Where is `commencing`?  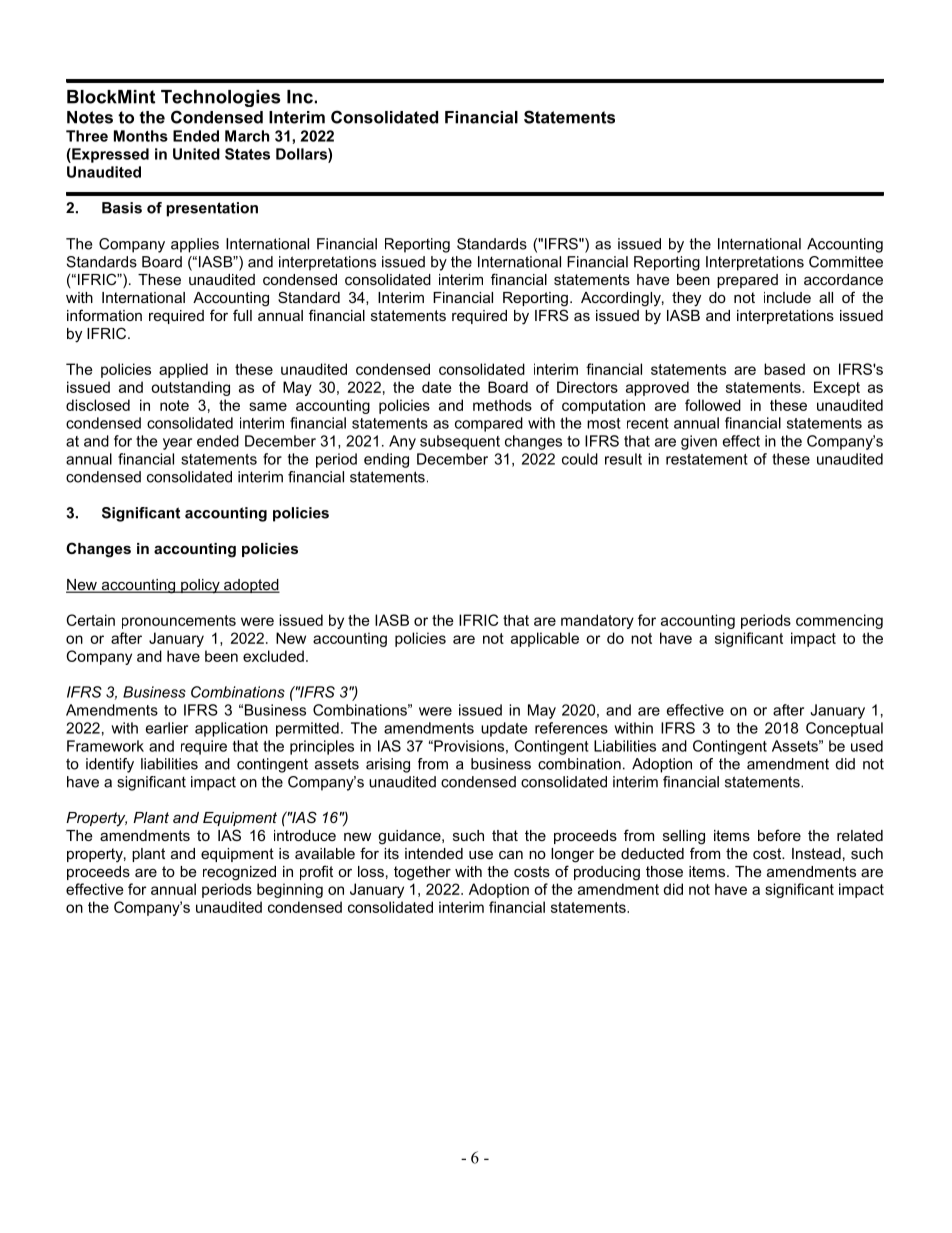 commencing is located at coordinates (839, 621).
